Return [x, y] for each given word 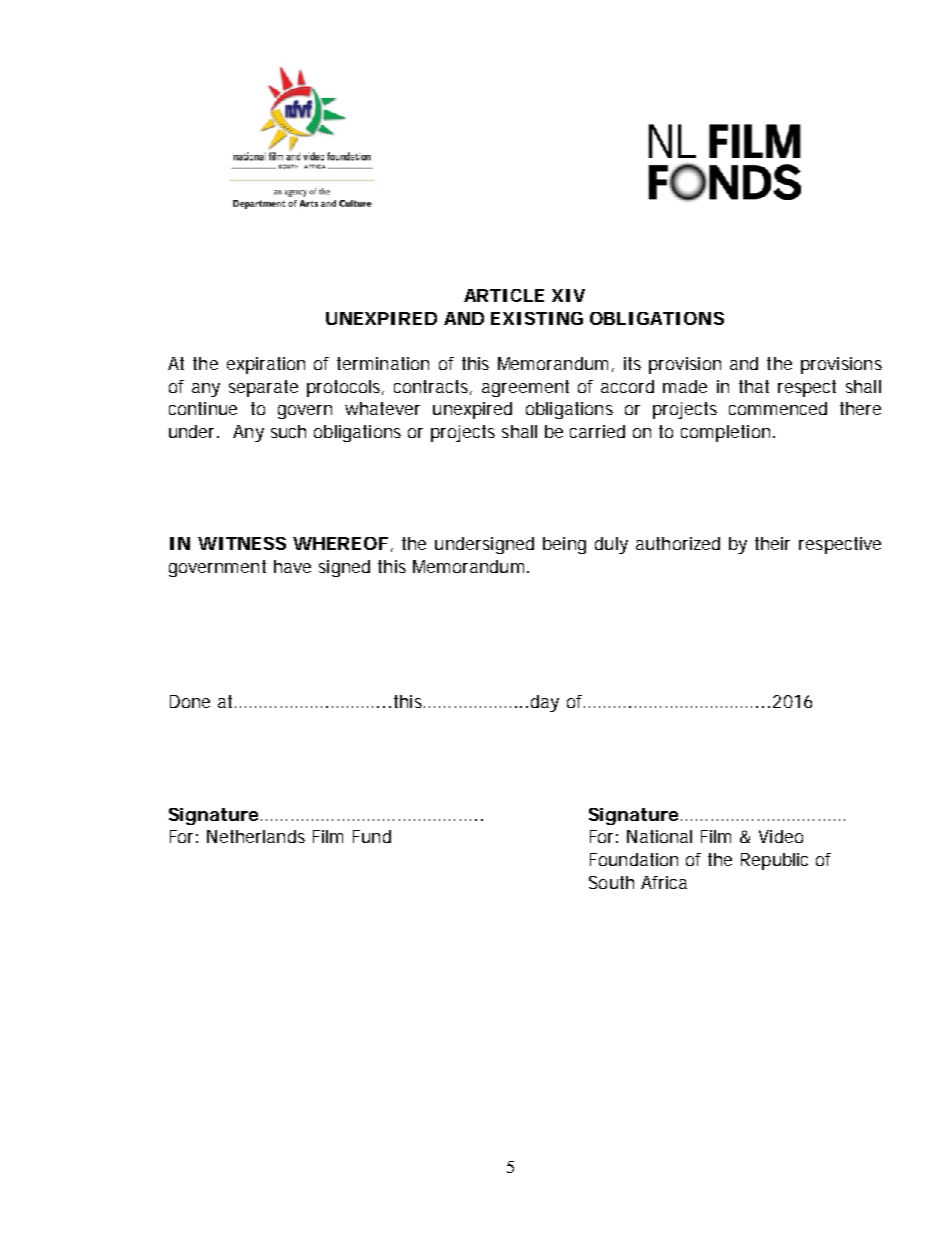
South [611, 882]
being [564, 545]
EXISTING [537, 318]
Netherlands [256, 836]
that [754, 386]
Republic [774, 861]
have [292, 566]
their [772, 543]
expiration [266, 365]
